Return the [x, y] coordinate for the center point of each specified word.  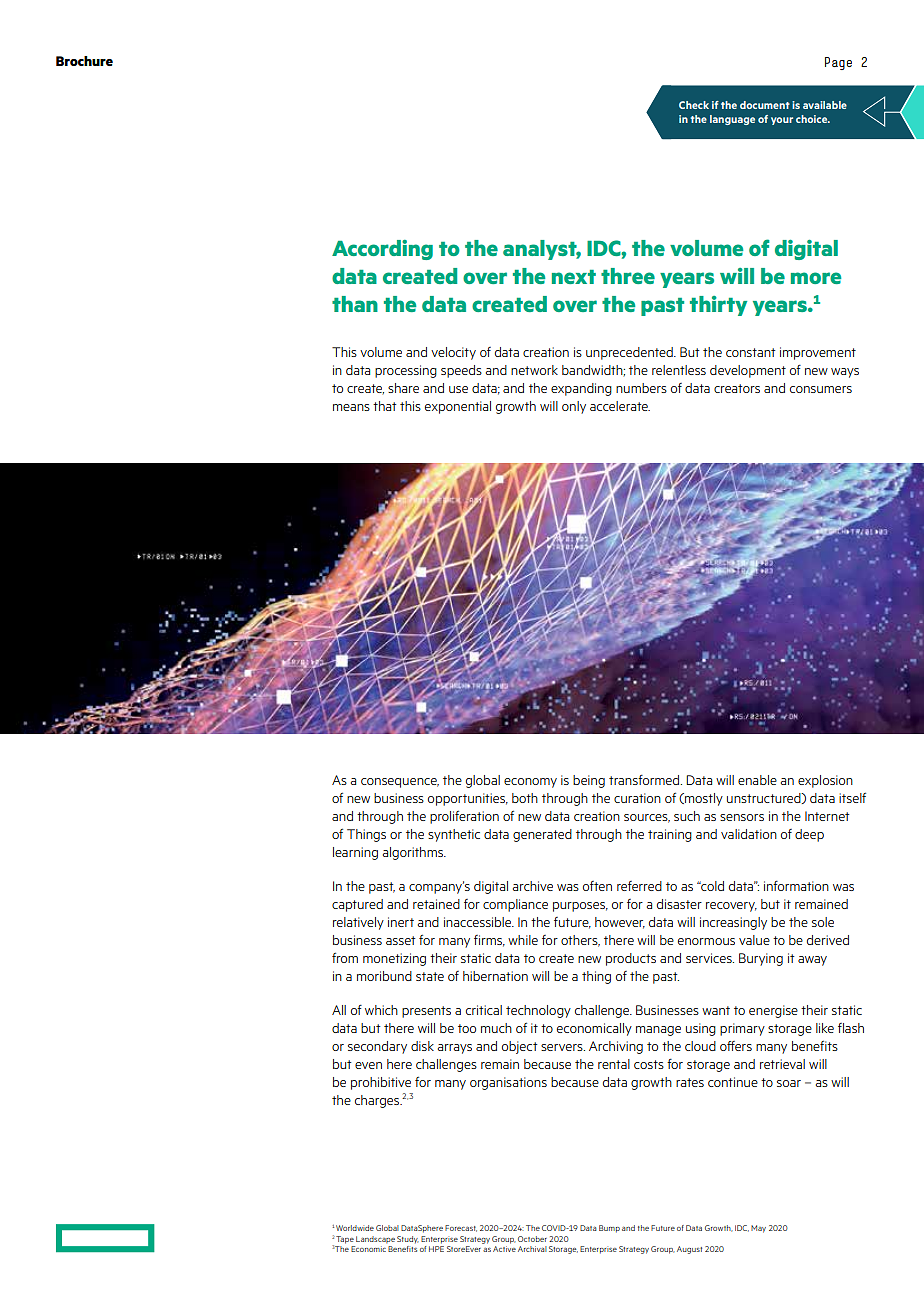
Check [694, 105]
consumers [821, 389]
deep [809, 835]
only [574, 407]
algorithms [414, 853]
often [597, 886]
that [385, 406]
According [382, 250]
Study [408, 1239]
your [782, 121]
